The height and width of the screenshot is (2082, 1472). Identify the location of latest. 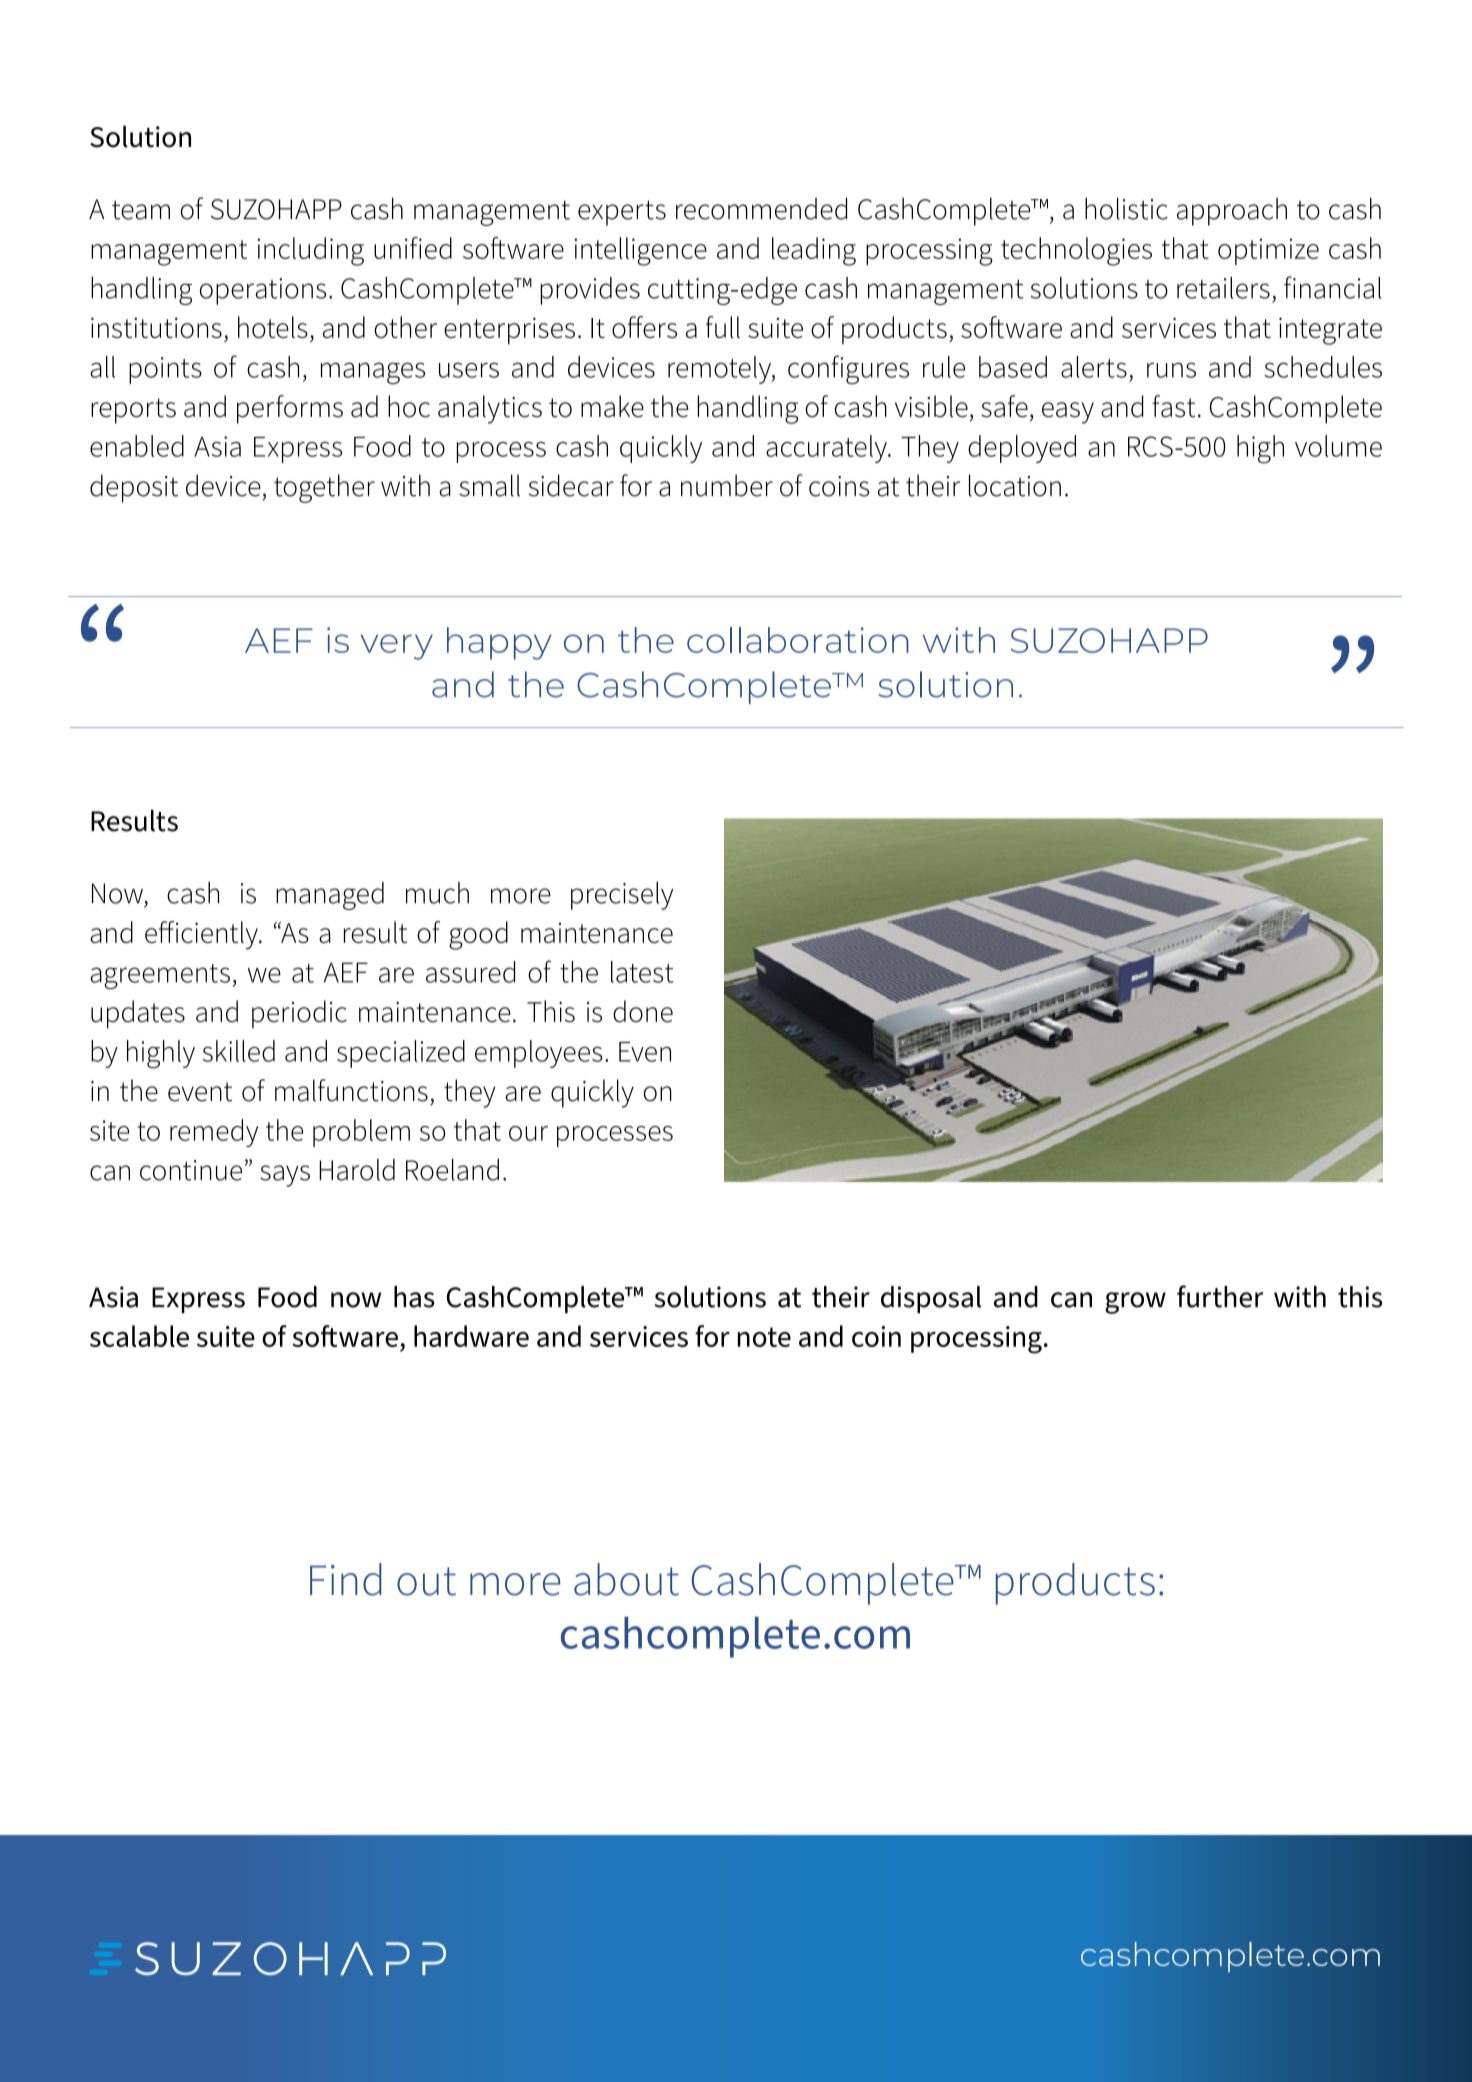
(642, 972).
